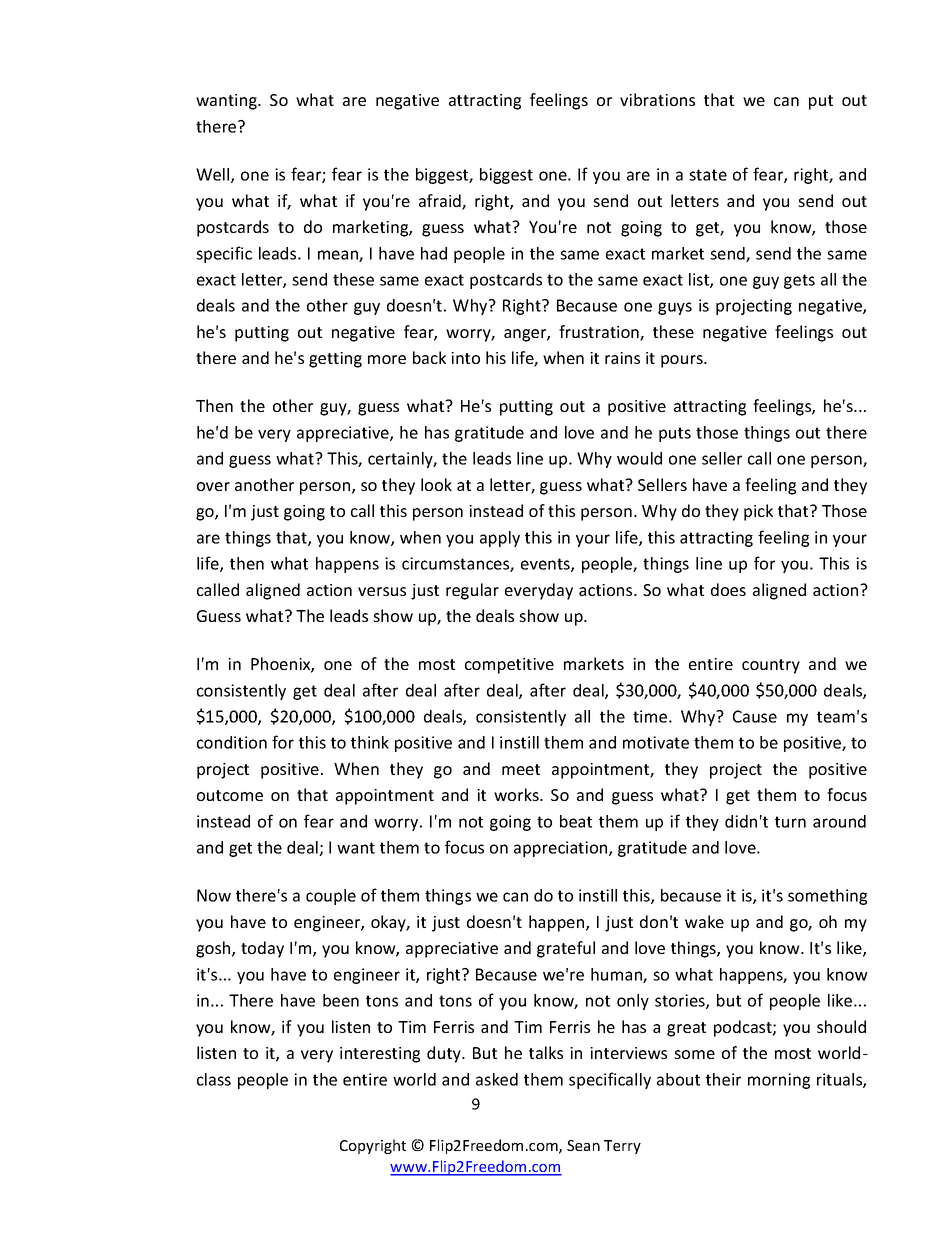  What do you see at coordinates (790, 822) in the screenshot?
I see `turn` at bounding box center [790, 822].
